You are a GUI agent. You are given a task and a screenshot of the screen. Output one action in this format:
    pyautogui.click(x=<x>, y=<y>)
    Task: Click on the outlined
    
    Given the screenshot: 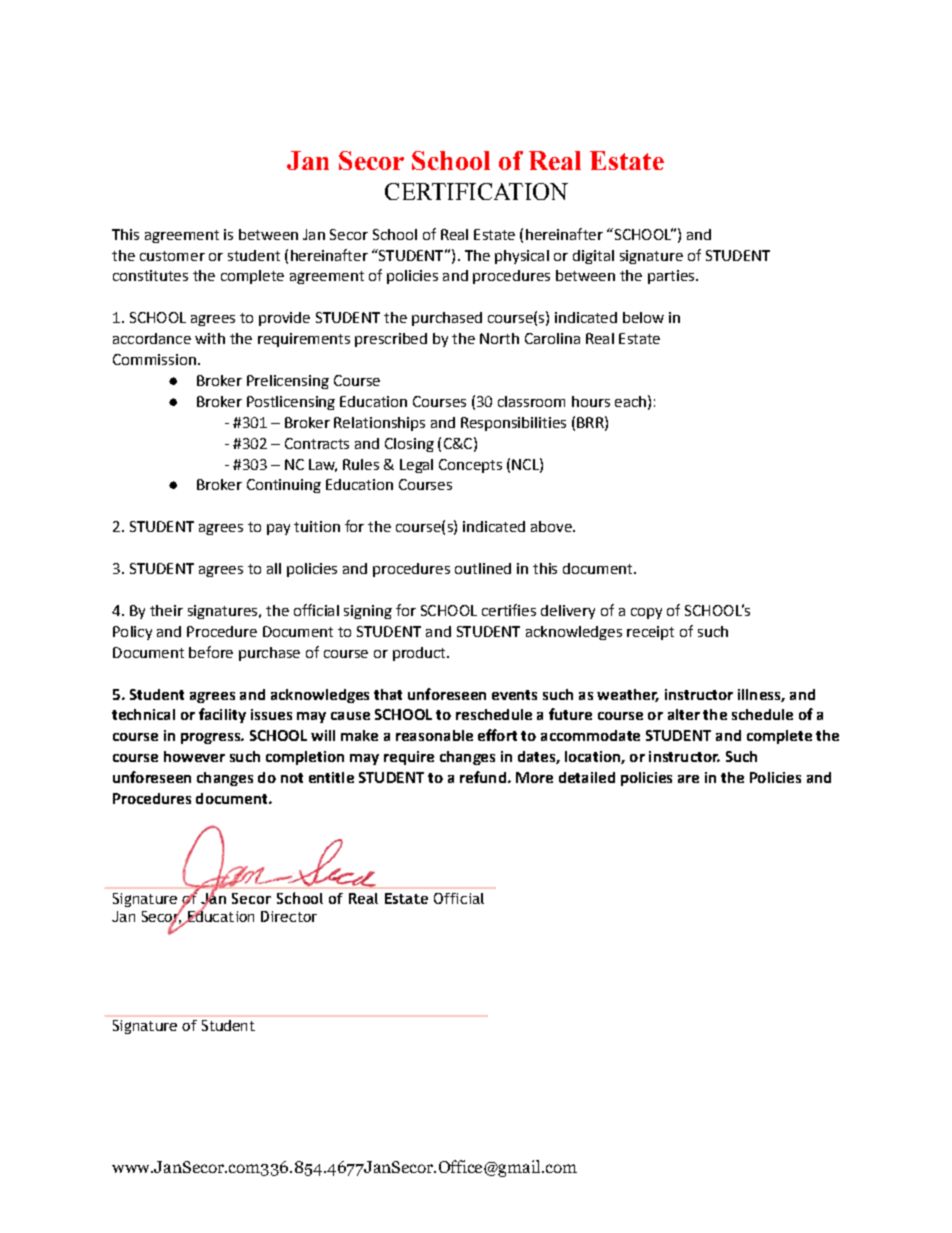 What is the action you would take?
    pyautogui.click(x=483, y=568)
